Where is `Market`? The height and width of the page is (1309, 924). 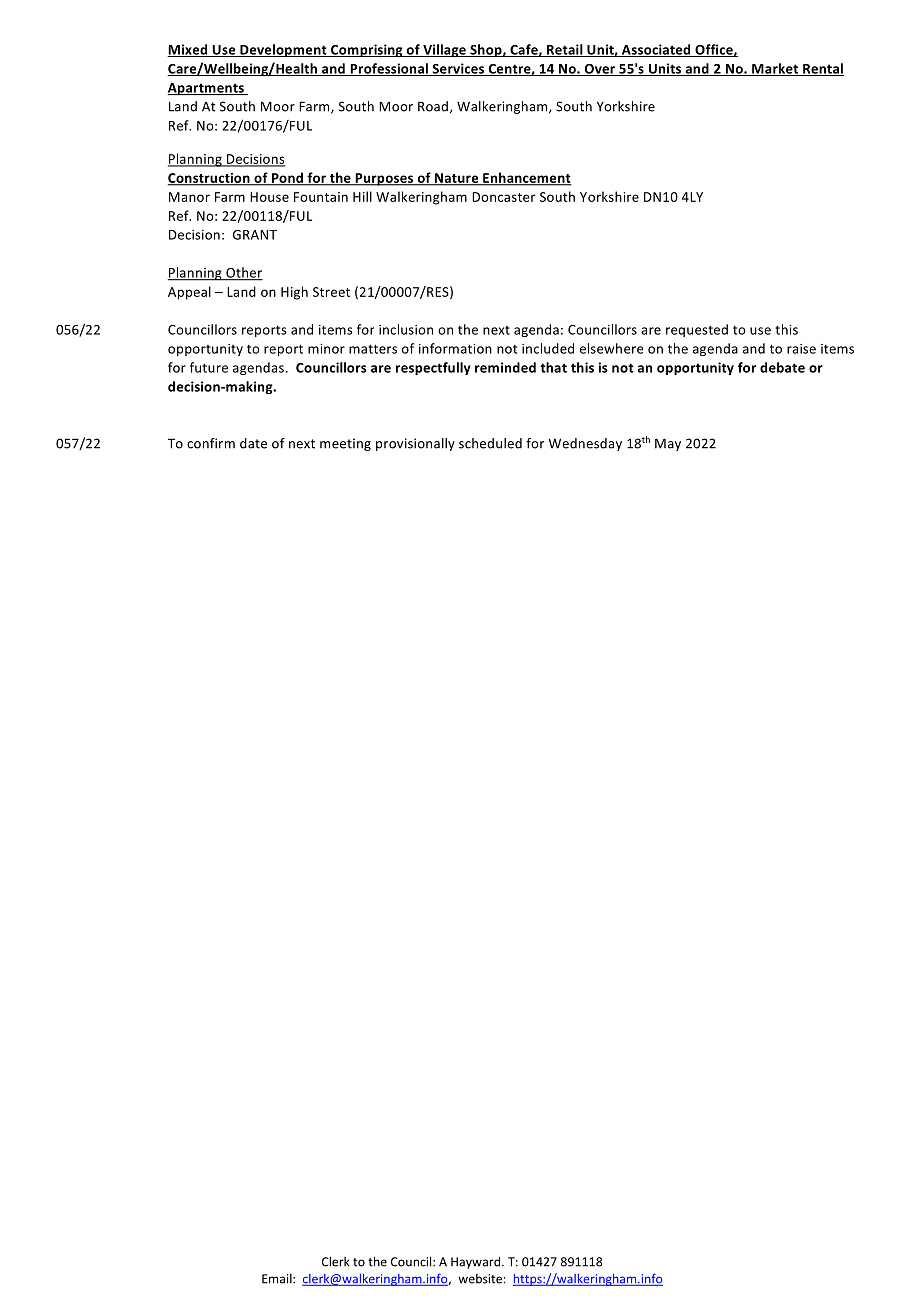
Market is located at coordinates (775, 69).
